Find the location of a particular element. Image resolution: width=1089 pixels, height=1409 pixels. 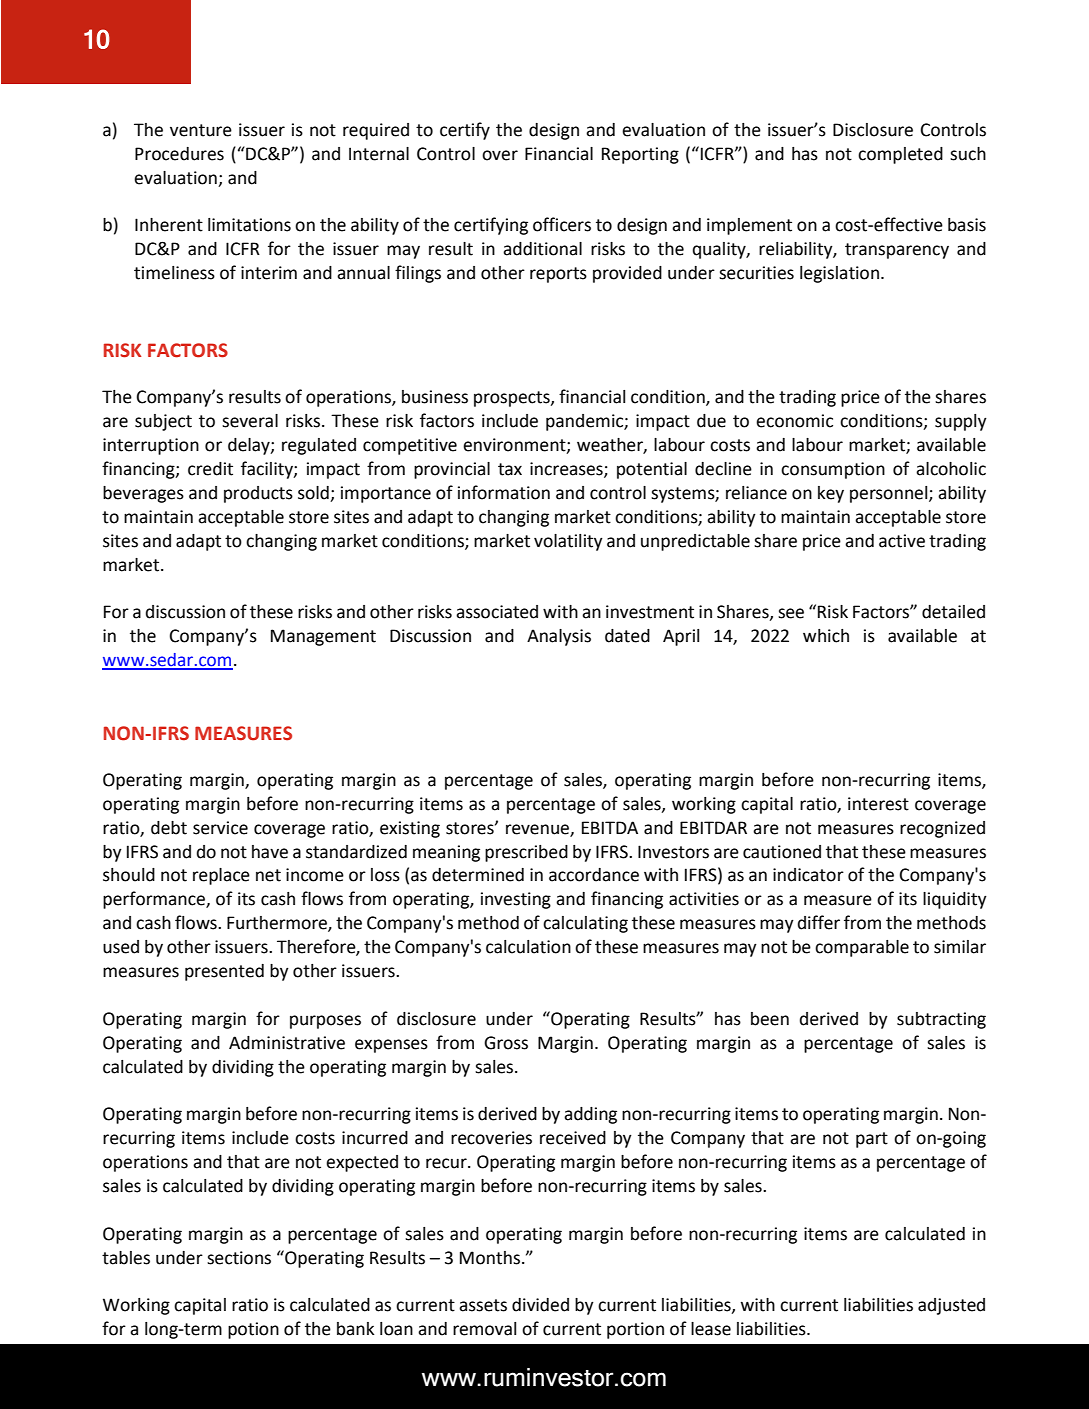

consumption is located at coordinates (833, 470).
